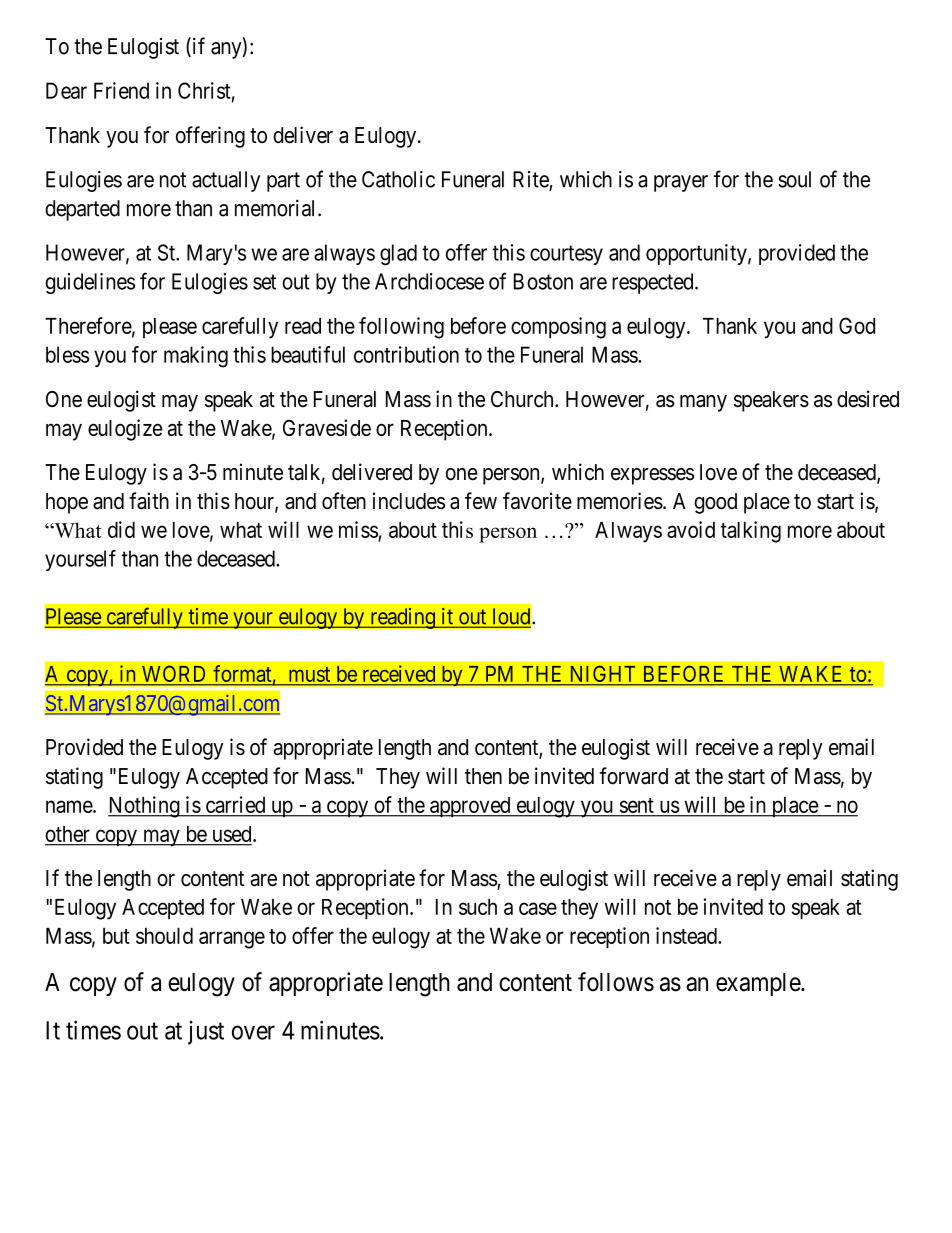  I want to click on NIGHT, so click(603, 675).
